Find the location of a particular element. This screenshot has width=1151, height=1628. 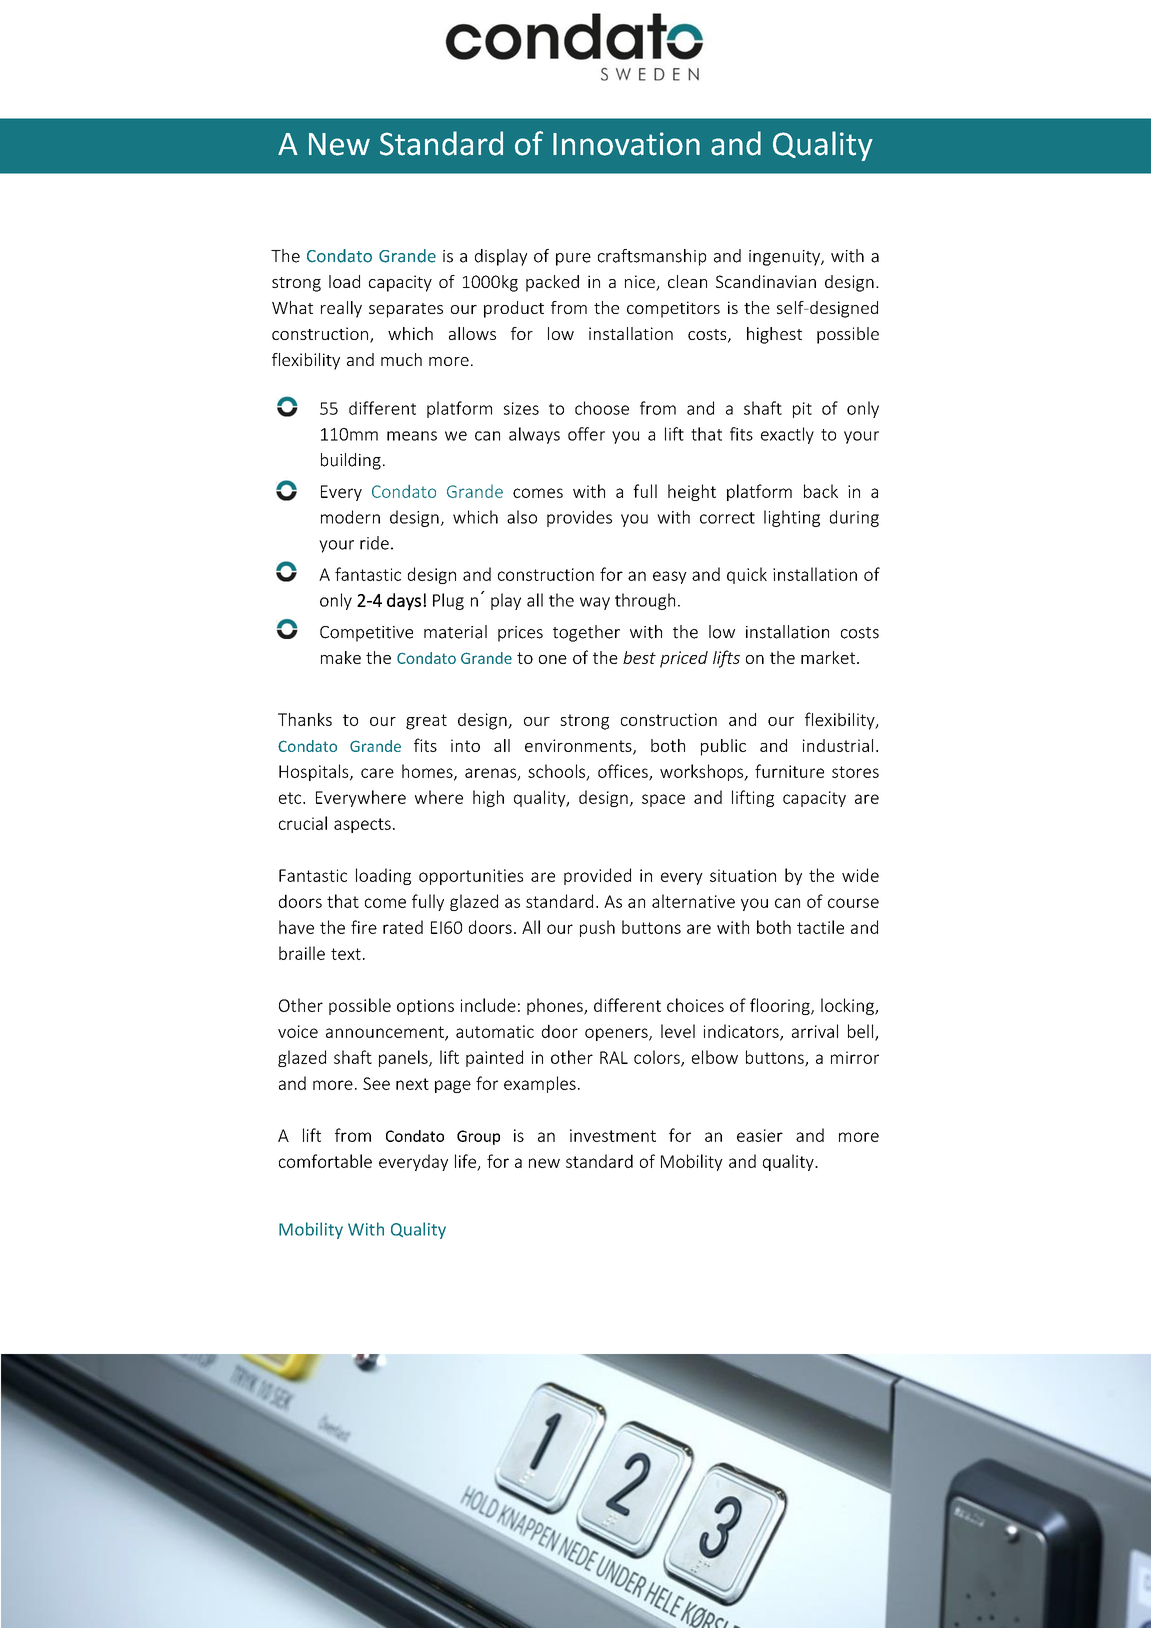

Innovation is located at coordinates (626, 144).
